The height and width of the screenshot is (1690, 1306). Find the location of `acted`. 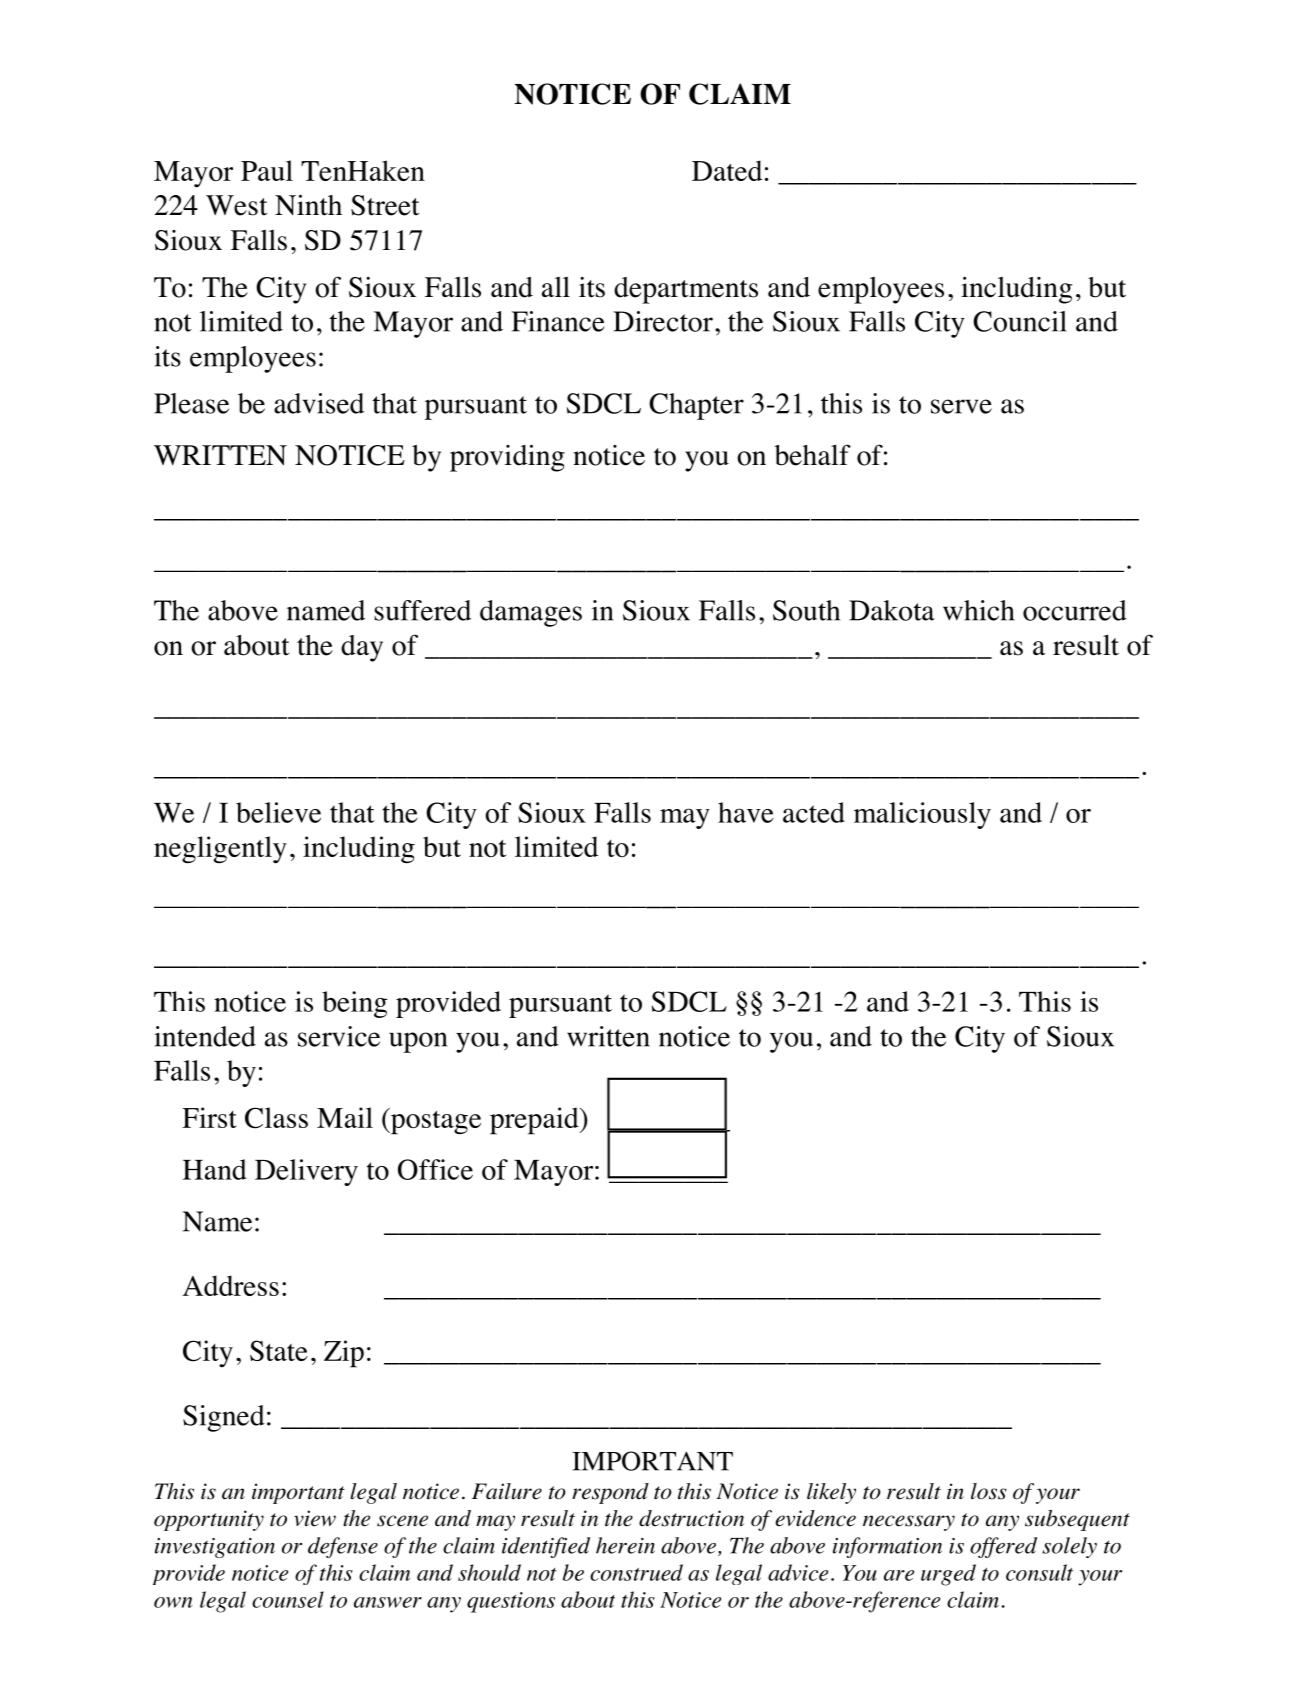

acted is located at coordinates (814, 812).
